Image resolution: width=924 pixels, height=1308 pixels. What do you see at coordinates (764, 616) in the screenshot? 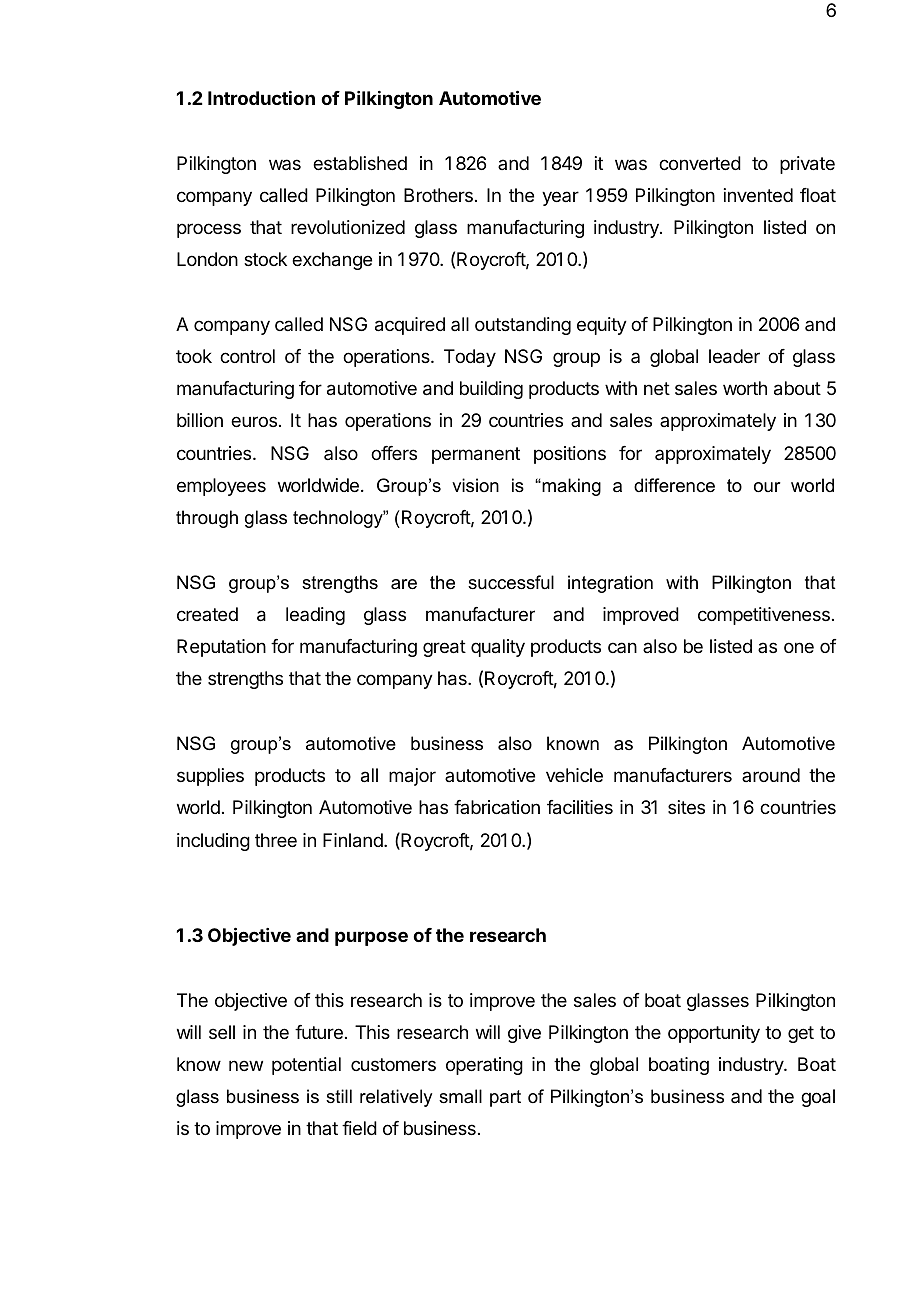
I see `competitiveness` at bounding box center [764, 616].
